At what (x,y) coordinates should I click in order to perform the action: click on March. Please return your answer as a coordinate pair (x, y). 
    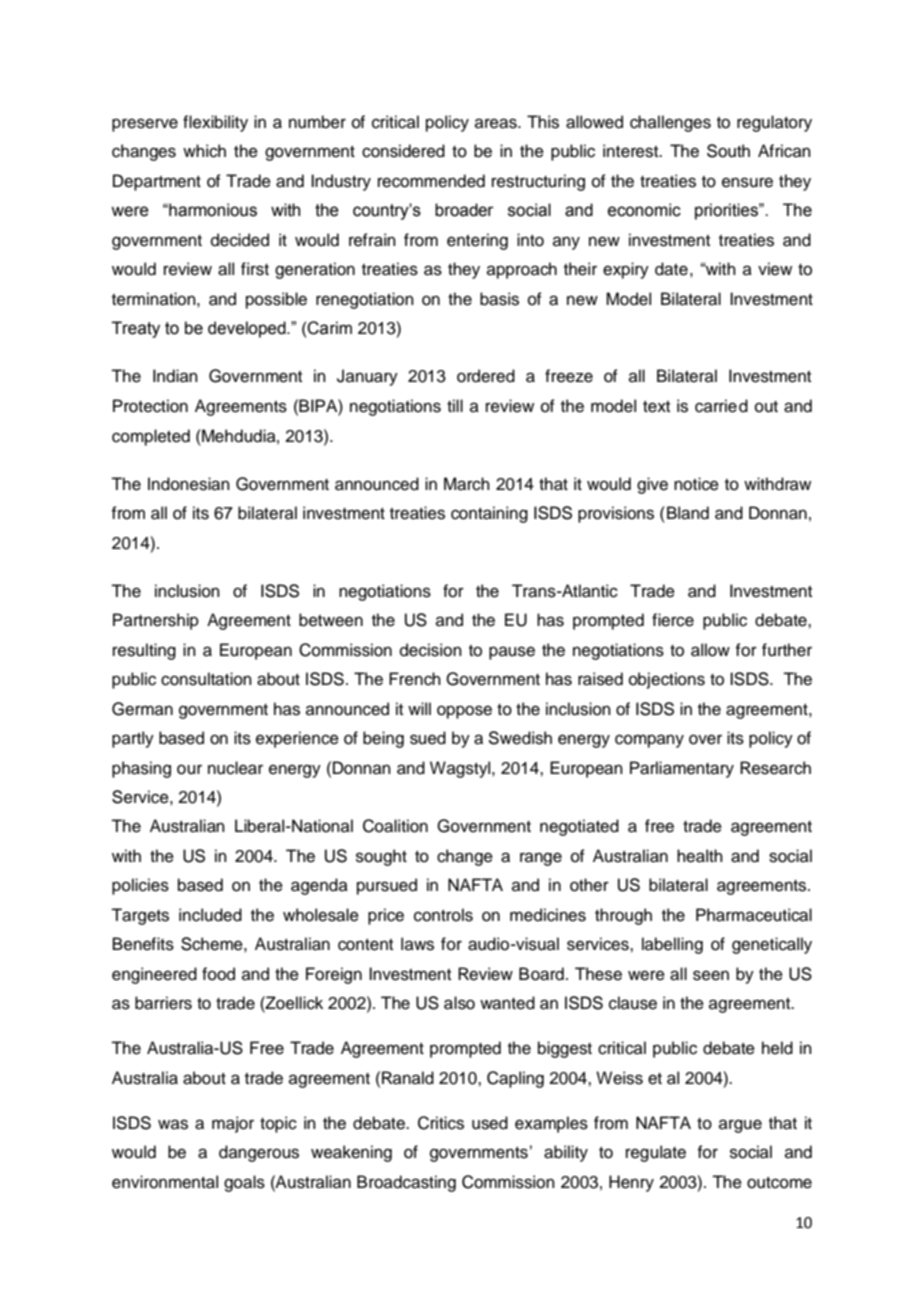
    Looking at the image, I should click on (467, 484).
